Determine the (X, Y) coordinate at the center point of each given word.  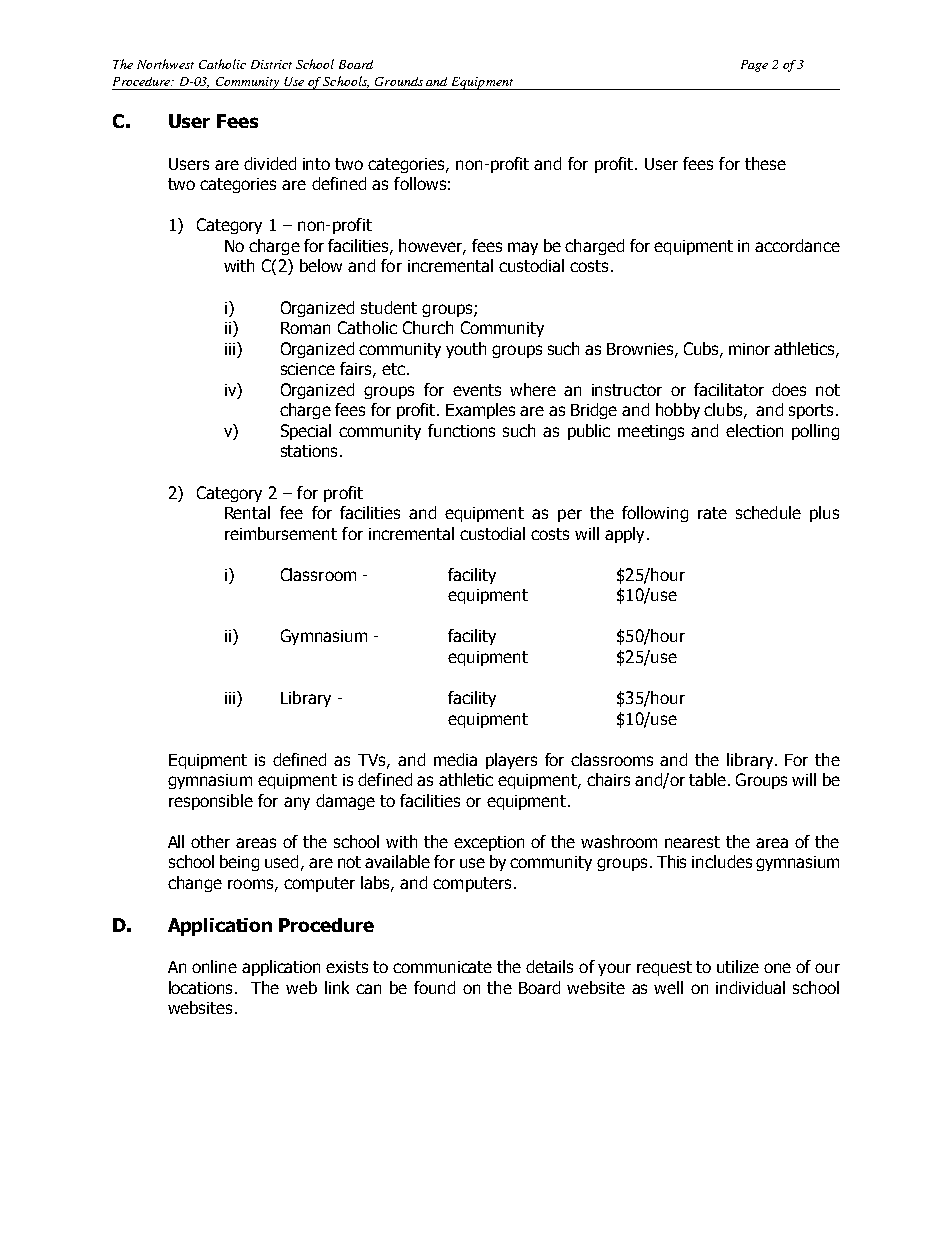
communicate (442, 967)
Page (754, 66)
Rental (247, 512)
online (214, 966)
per (570, 515)
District (271, 64)
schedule (768, 512)
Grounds (399, 81)
